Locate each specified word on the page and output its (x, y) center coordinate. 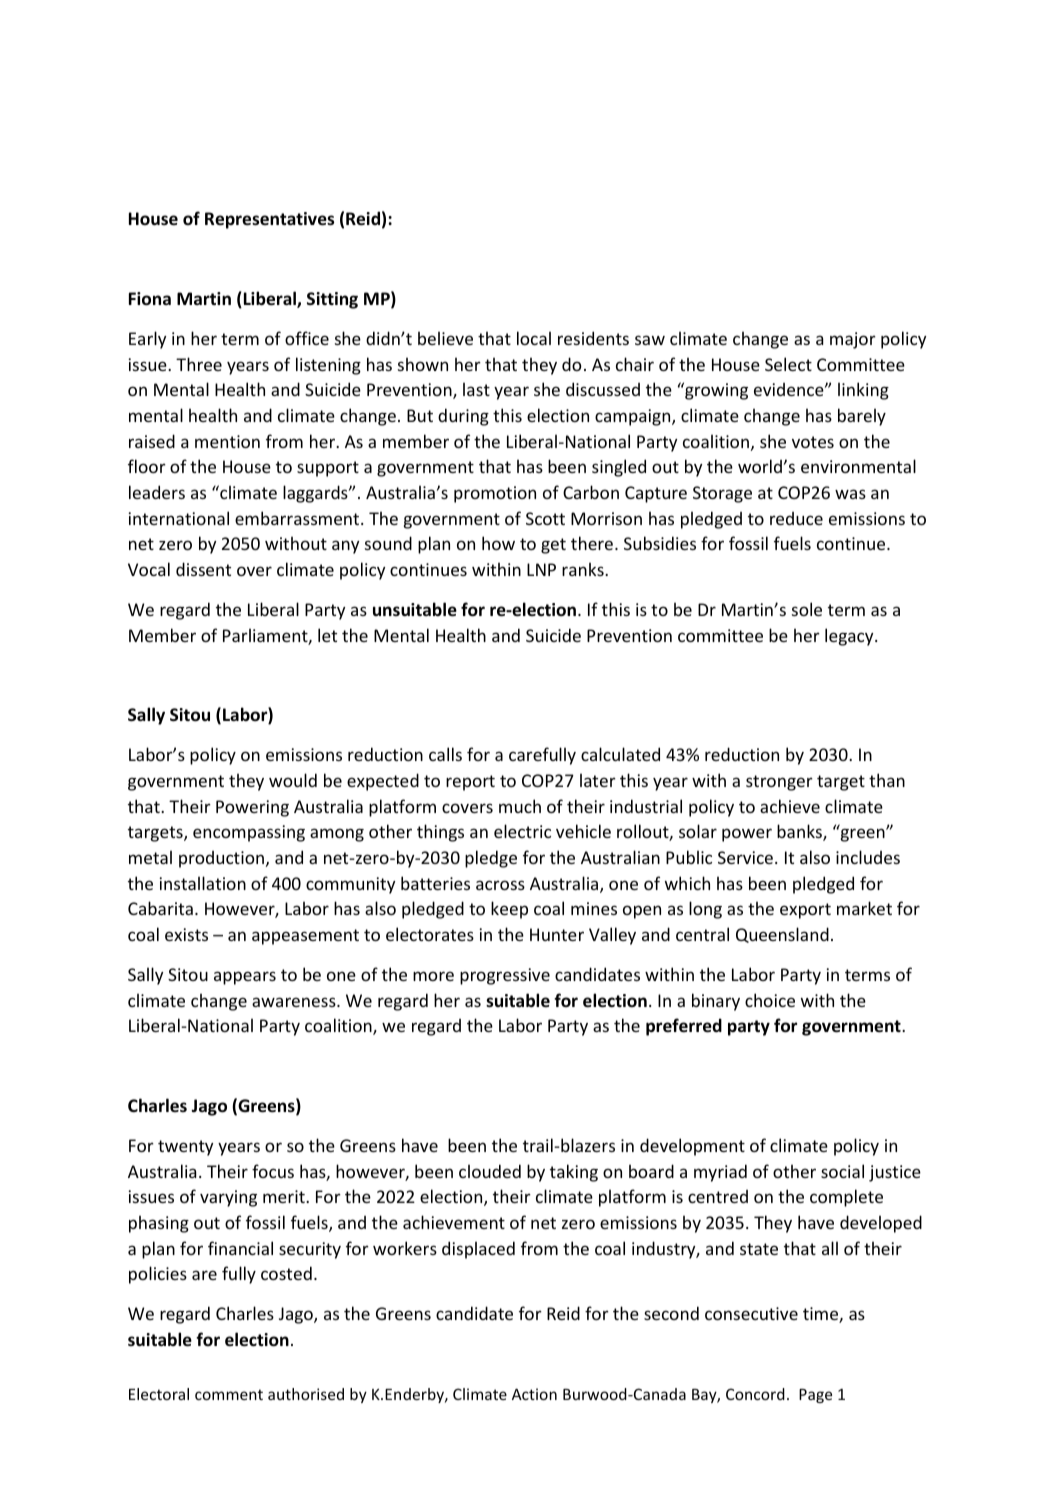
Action (534, 1394)
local (534, 338)
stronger (779, 783)
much (520, 806)
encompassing (249, 833)
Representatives (269, 220)
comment (229, 1394)
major (853, 340)
